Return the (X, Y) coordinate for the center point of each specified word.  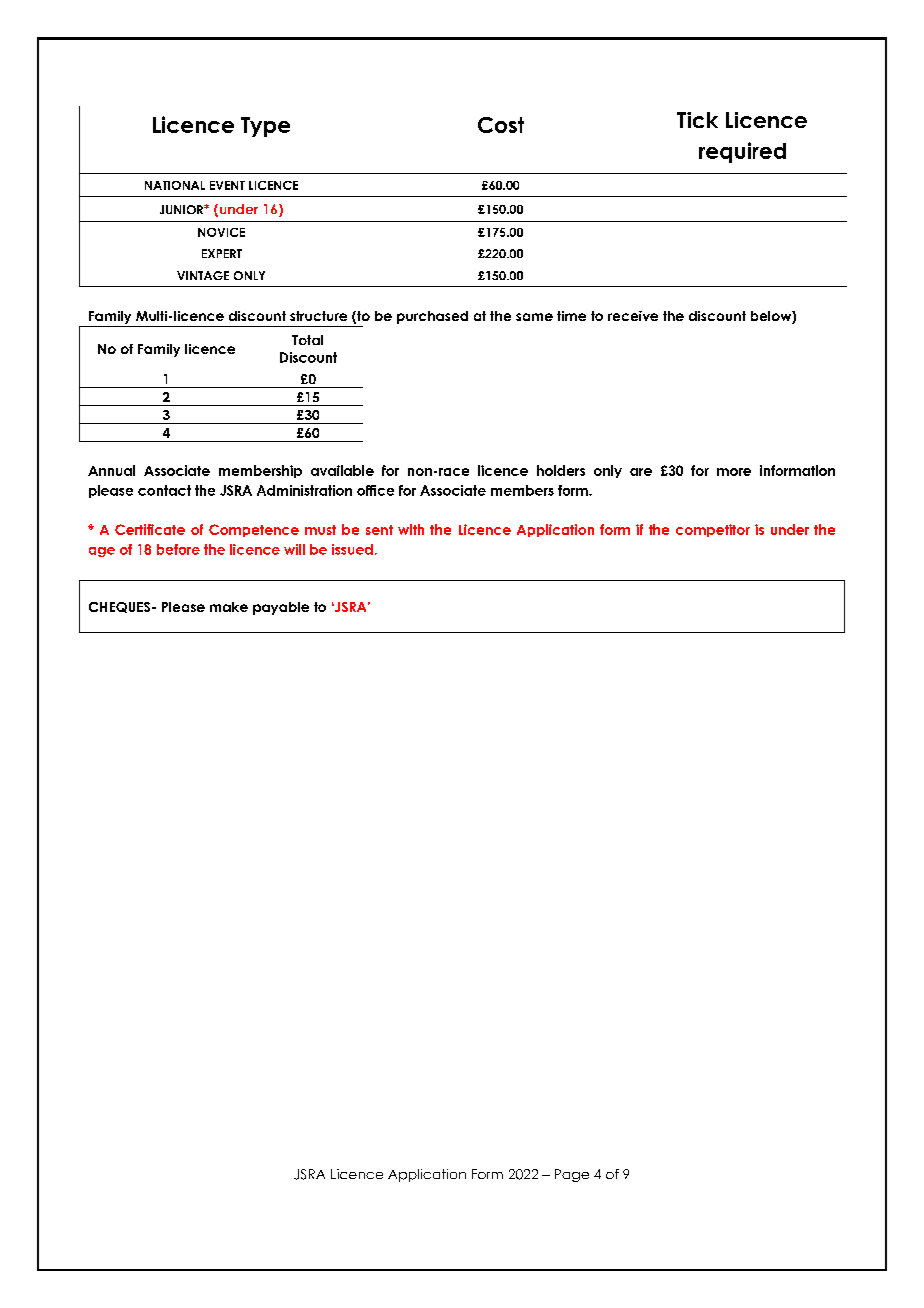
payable (281, 608)
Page (572, 1175)
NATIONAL (175, 185)
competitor (713, 530)
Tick (697, 120)
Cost (501, 125)
